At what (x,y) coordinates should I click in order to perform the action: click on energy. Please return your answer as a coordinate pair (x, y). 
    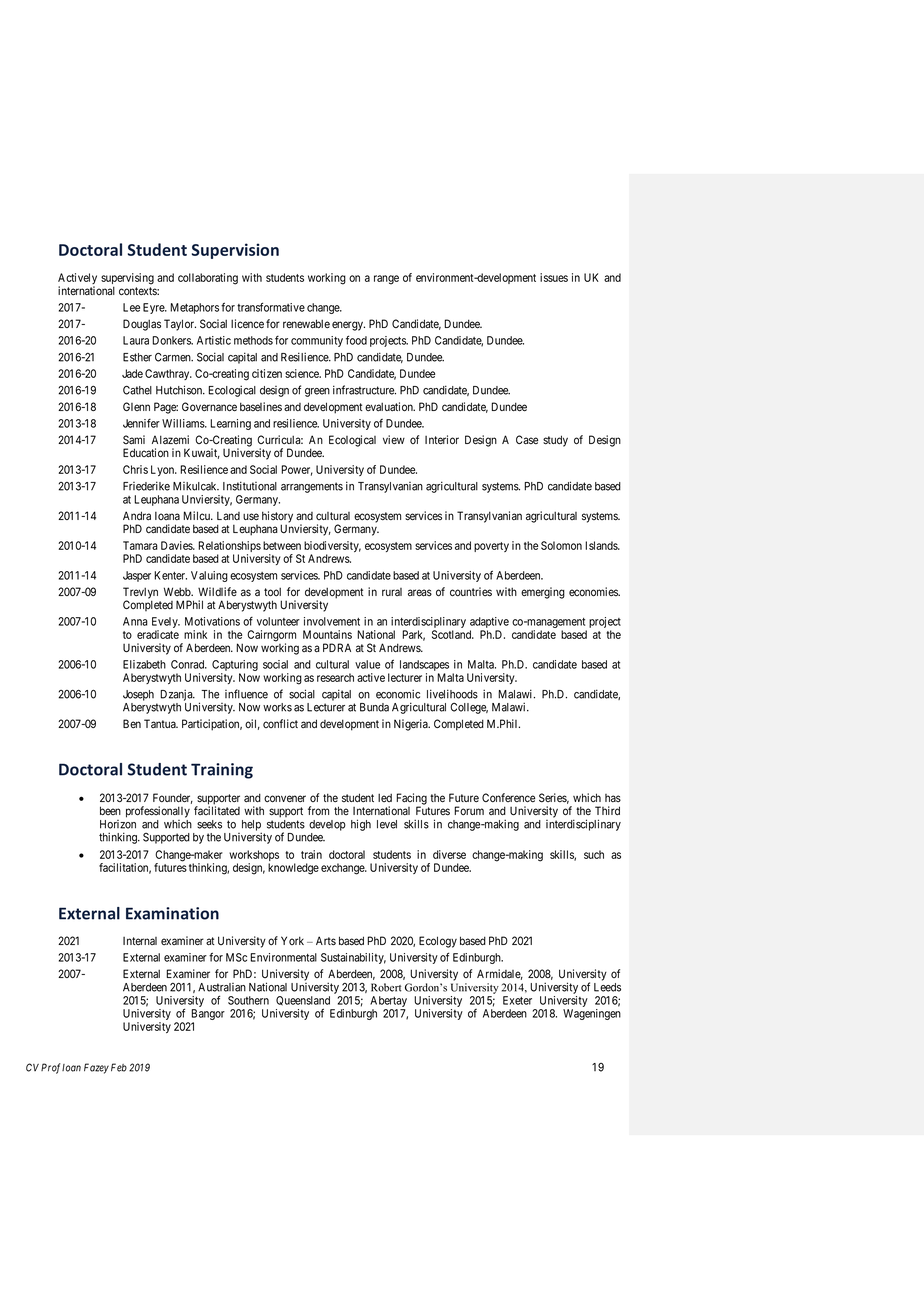
    Looking at the image, I should click on (348, 326).
